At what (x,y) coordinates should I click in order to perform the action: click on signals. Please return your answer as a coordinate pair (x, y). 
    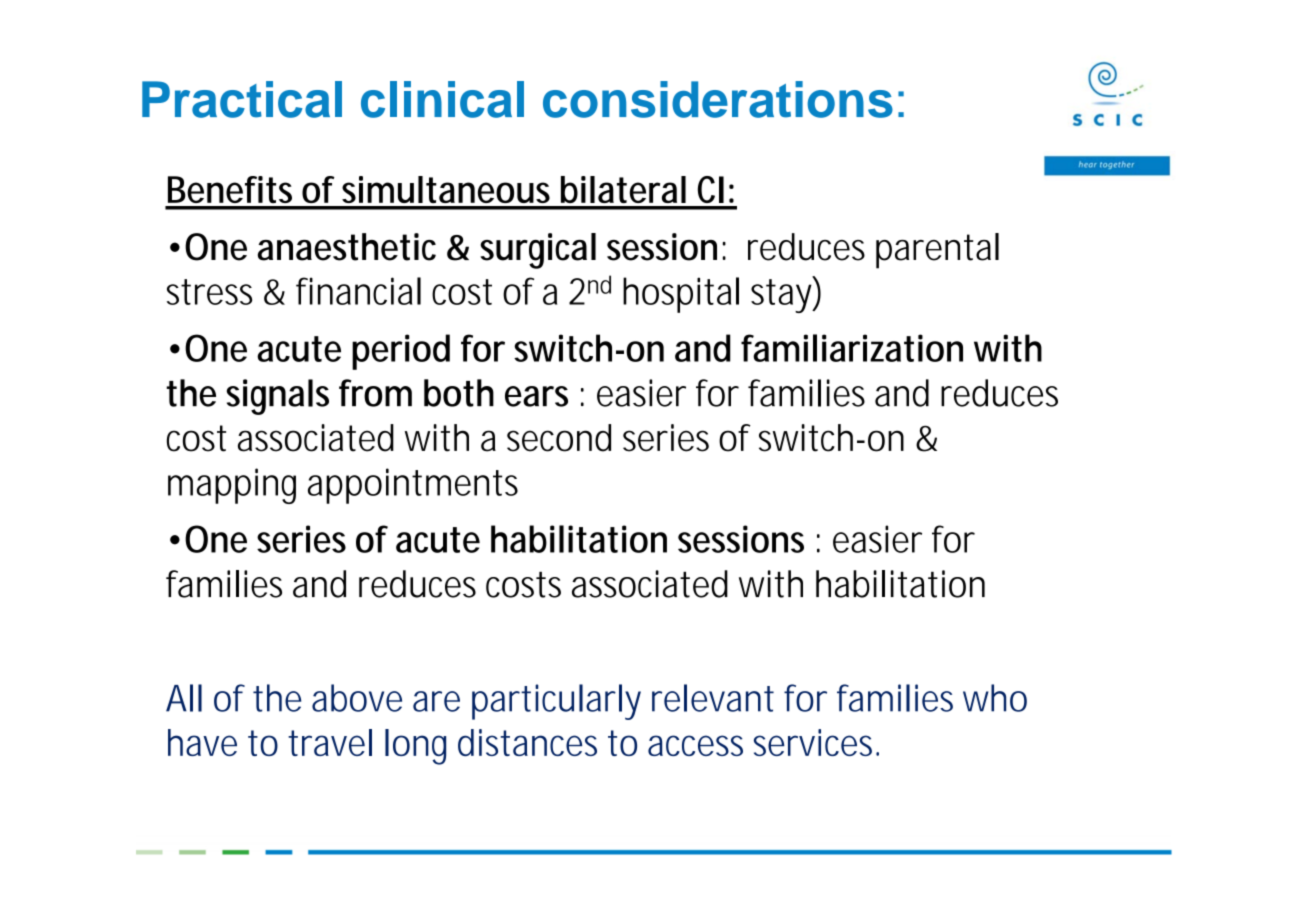
    Looking at the image, I should click on (278, 397).
